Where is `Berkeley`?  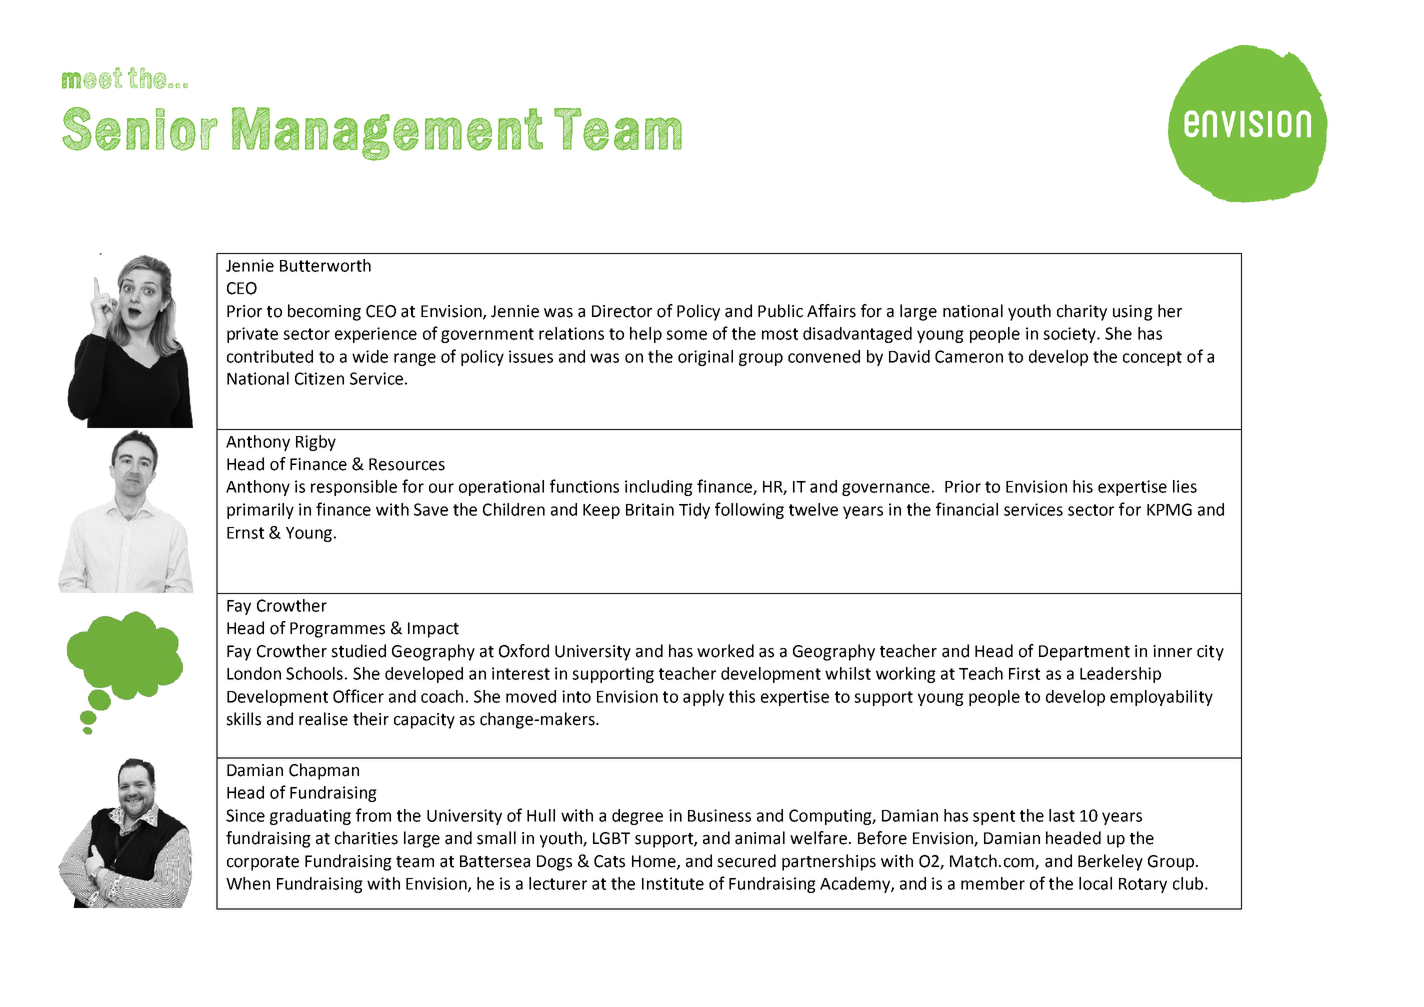 Berkeley is located at coordinates (1110, 862).
